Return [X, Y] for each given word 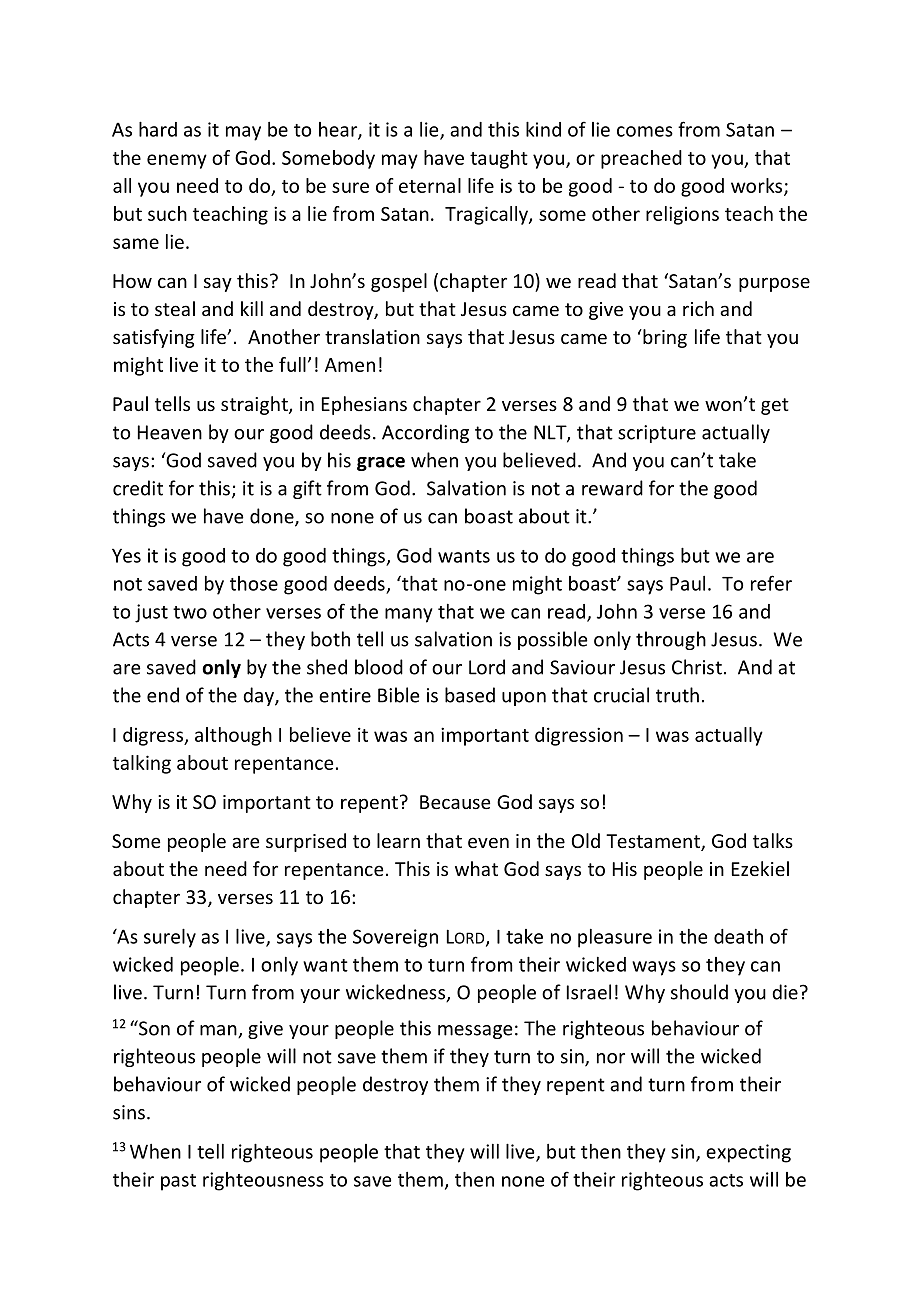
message [475, 1032]
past [178, 1182]
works [758, 186]
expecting [748, 1153]
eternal [430, 185]
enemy [177, 161]
